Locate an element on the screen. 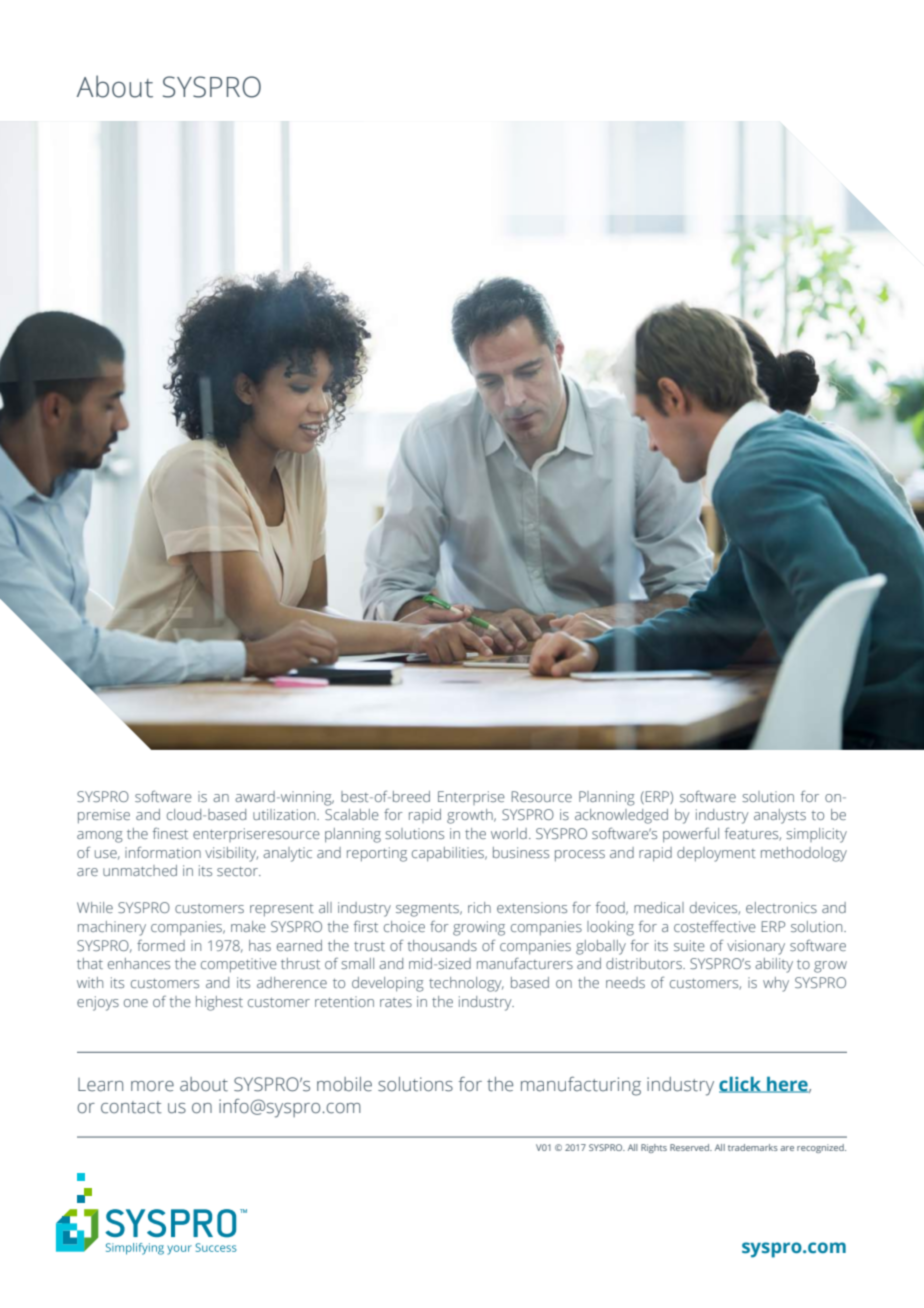 The height and width of the screenshot is (1308, 924). world is located at coordinates (509, 833).
